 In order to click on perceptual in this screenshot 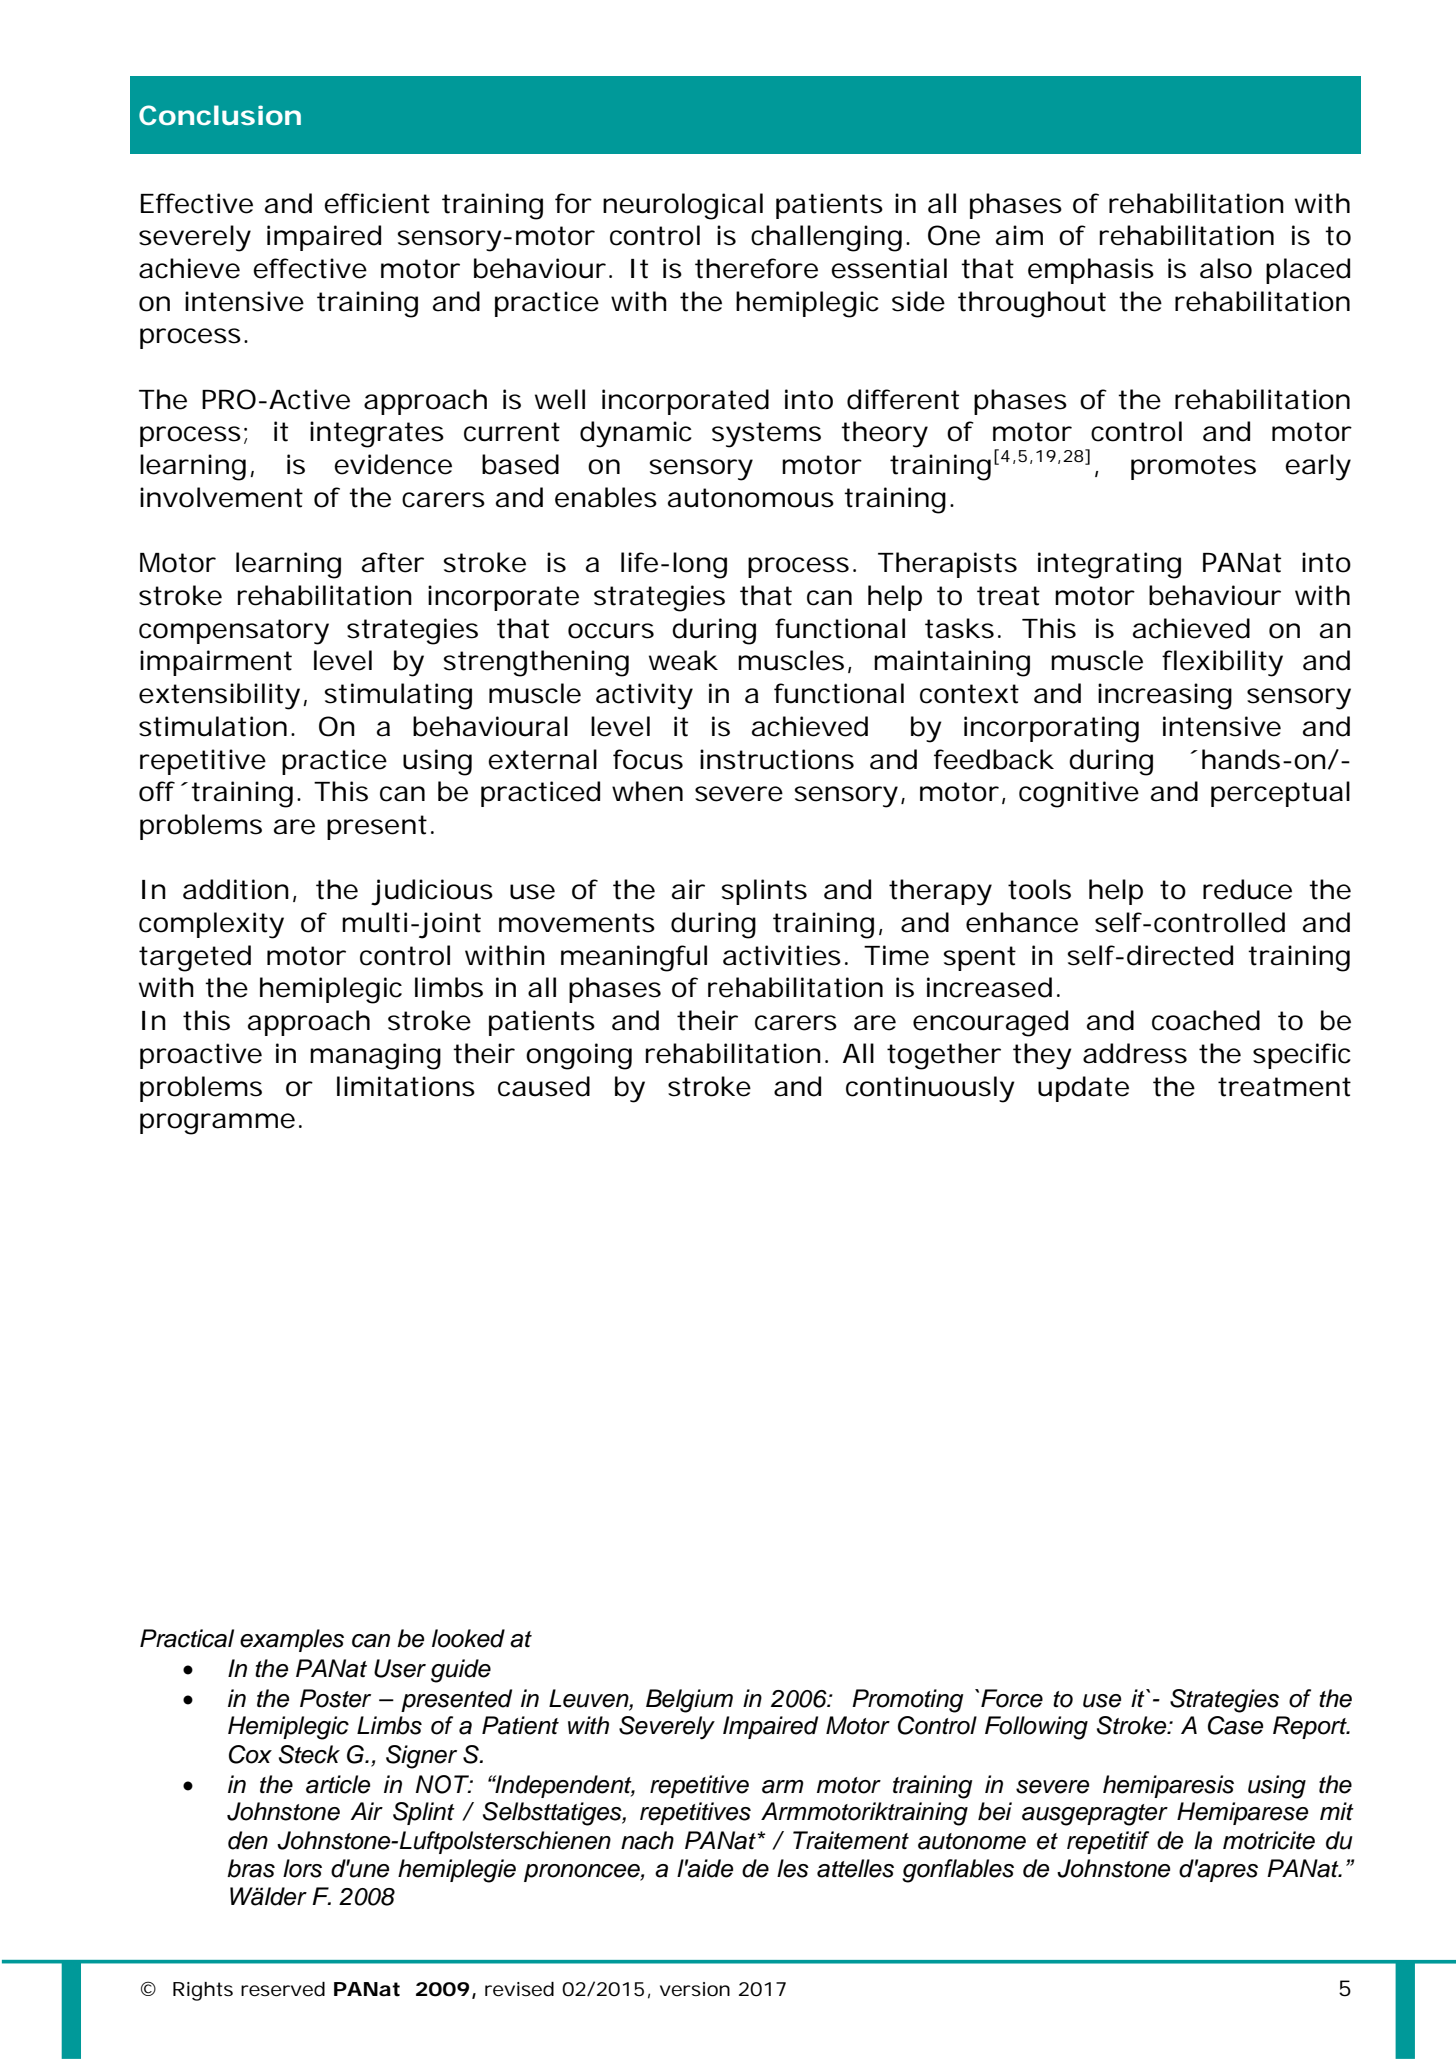, I will do `click(1280, 794)`.
